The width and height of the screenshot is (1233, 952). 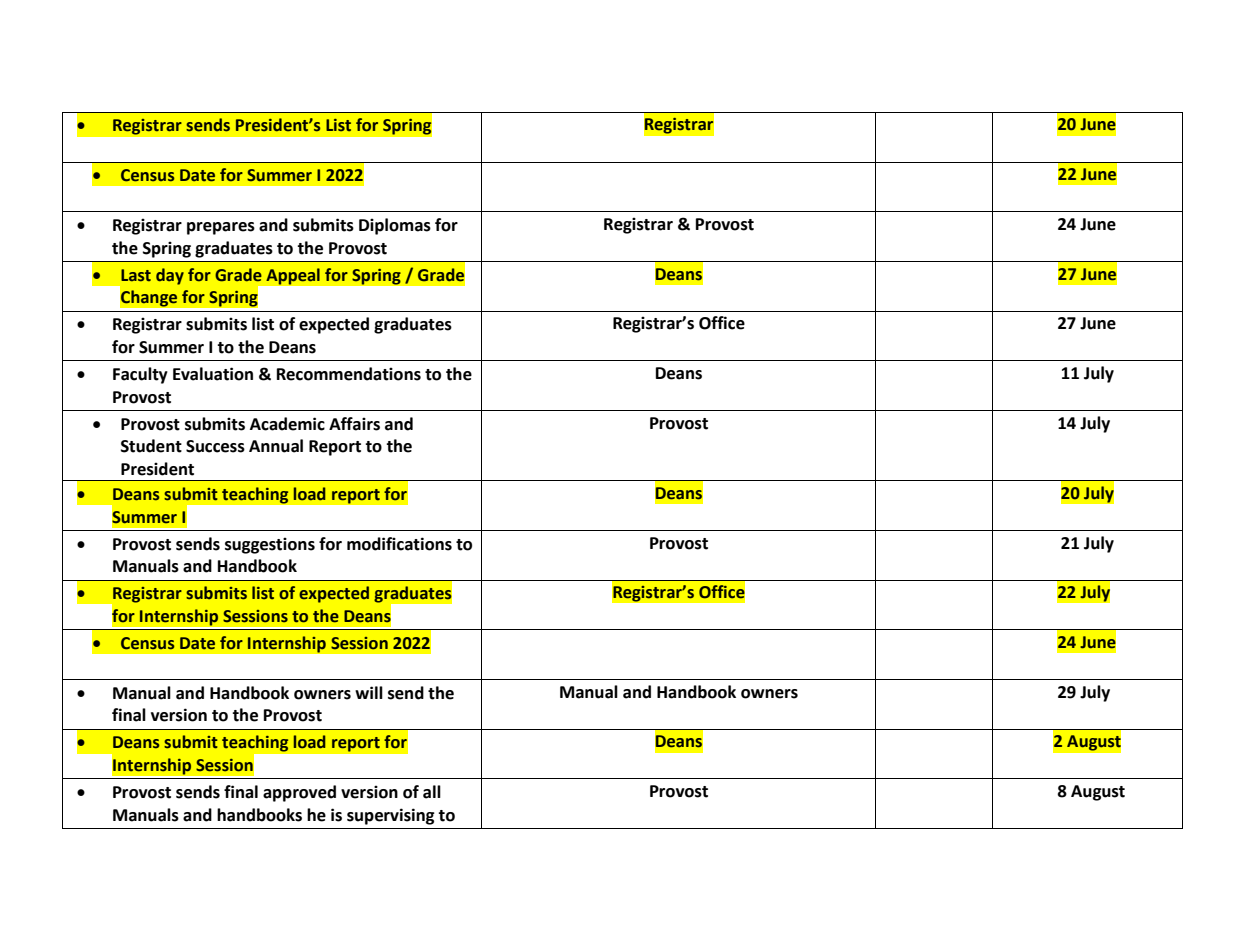 What do you see at coordinates (391, 816) in the screenshot?
I see `supervising` at bounding box center [391, 816].
